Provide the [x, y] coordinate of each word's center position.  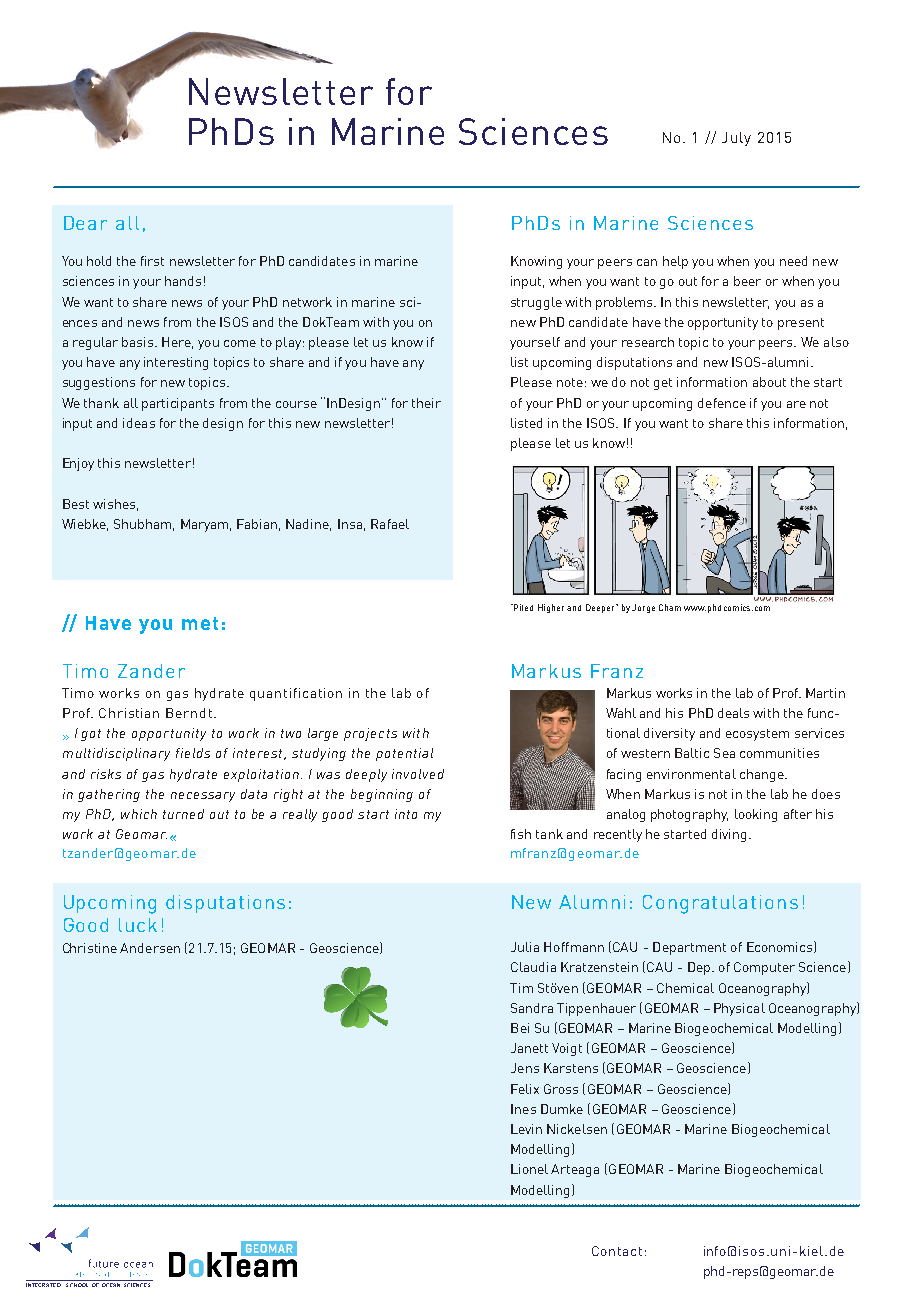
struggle [536, 303]
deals [733, 713]
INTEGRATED [44, 1283]
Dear [85, 223]
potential [404, 754]
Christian [129, 713]
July [736, 139]
